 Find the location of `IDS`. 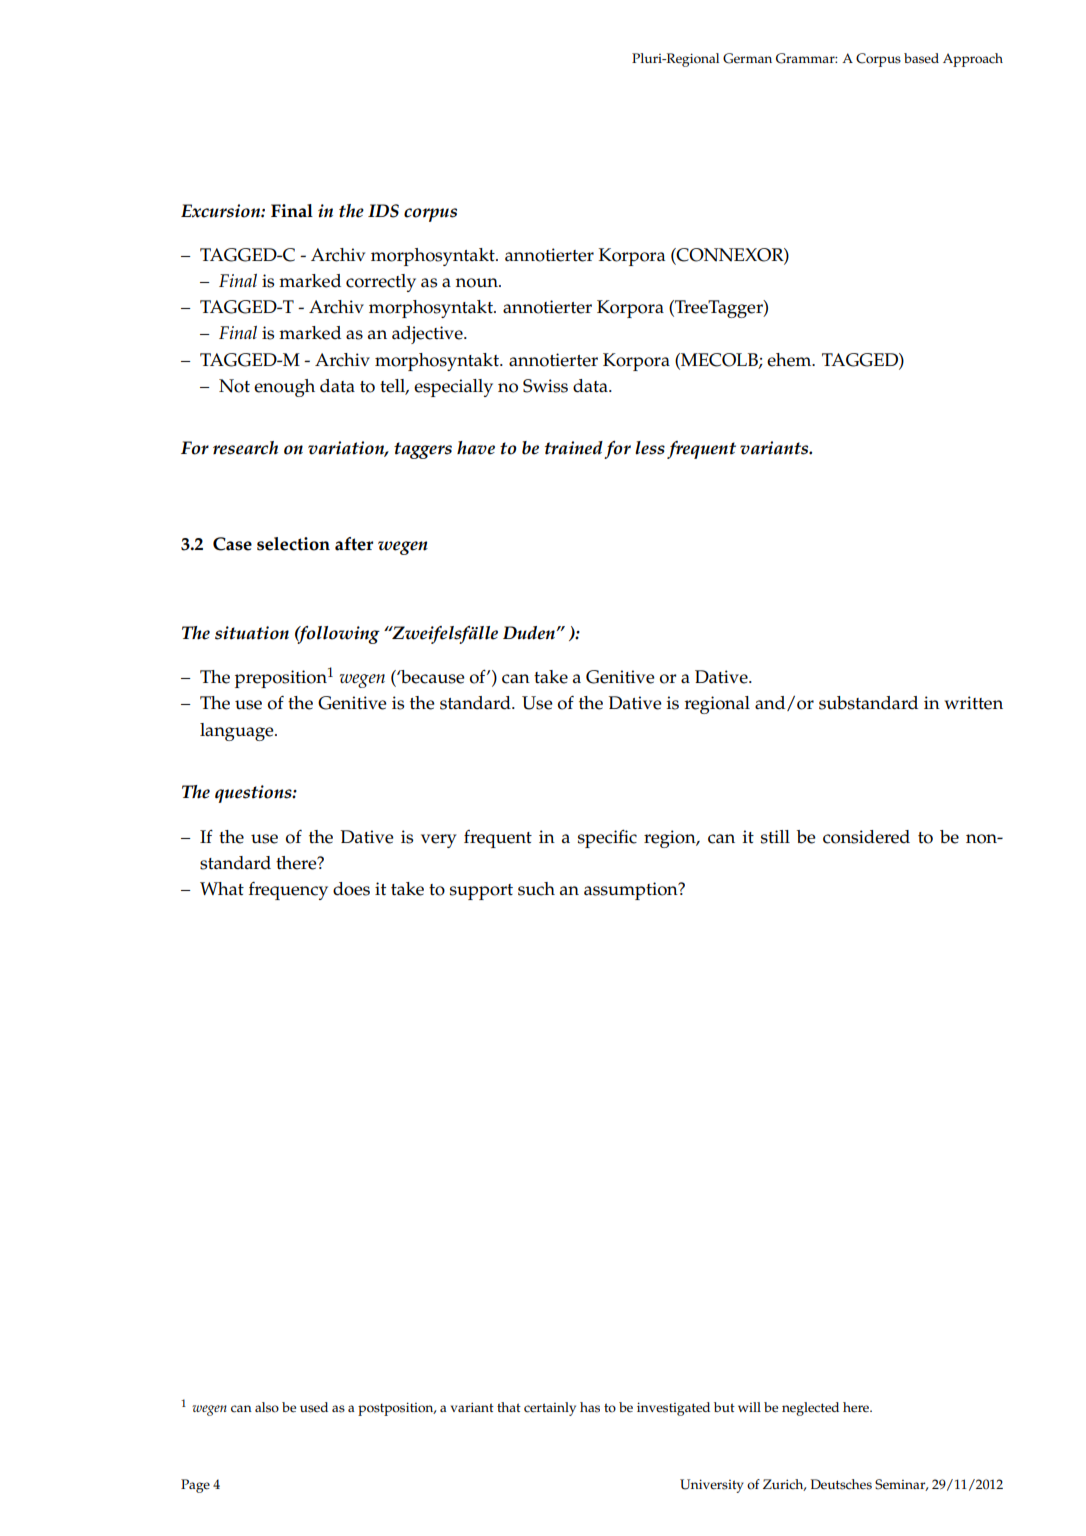

IDS is located at coordinates (383, 211).
